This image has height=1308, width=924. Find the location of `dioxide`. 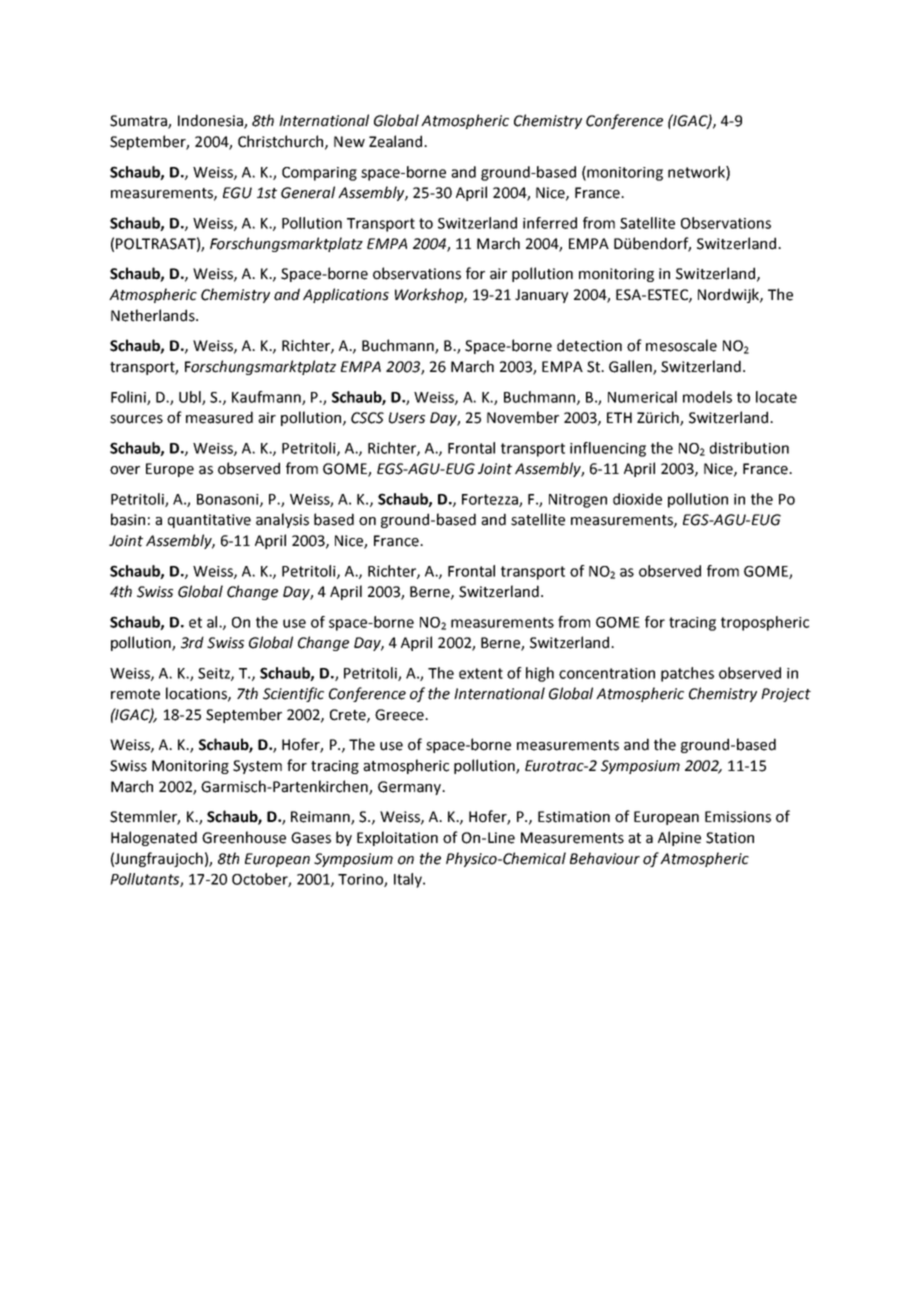

dioxide is located at coordinates (637, 499).
